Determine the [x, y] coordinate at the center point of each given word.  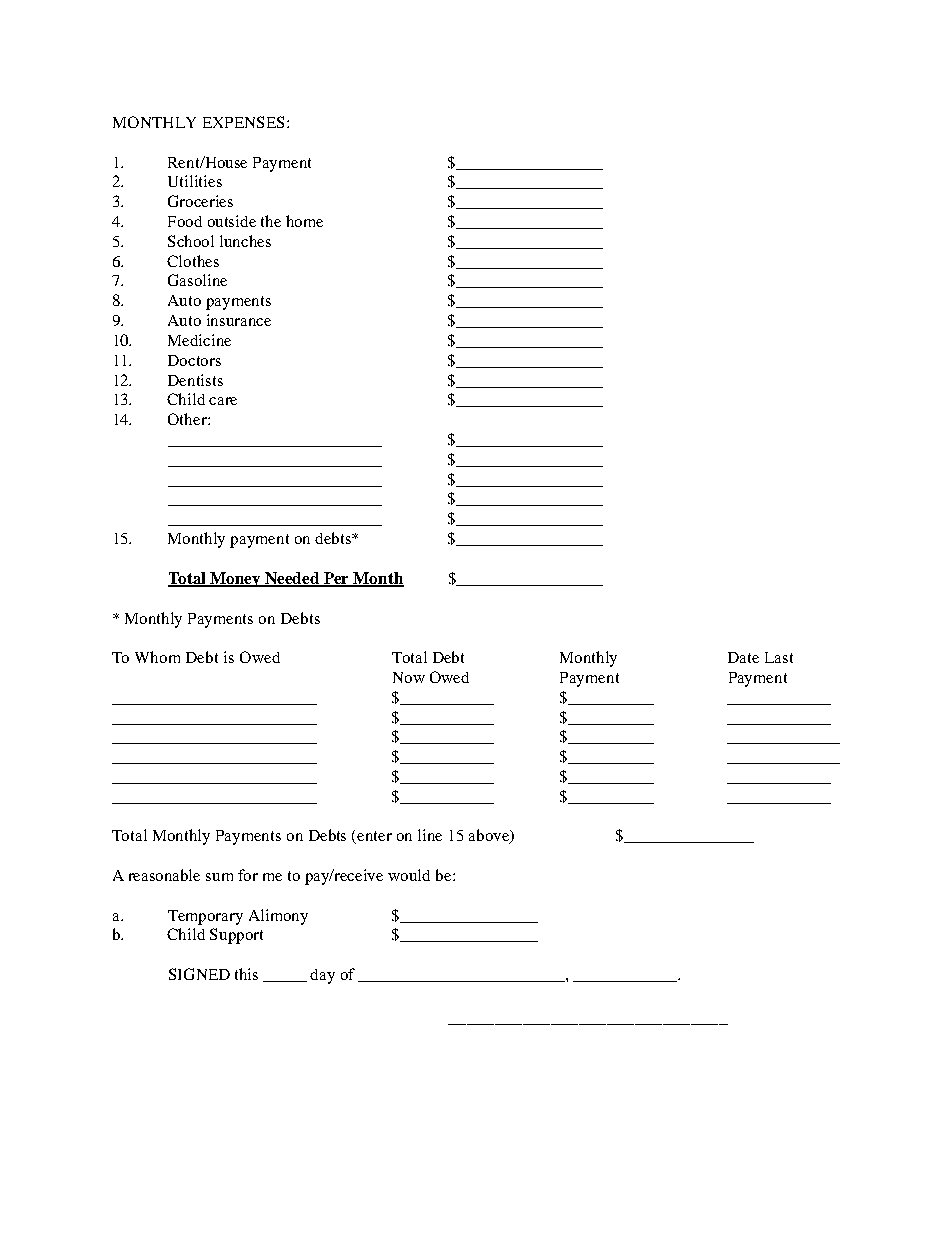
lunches [245, 241]
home [304, 221]
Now [409, 677]
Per [337, 579]
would [409, 875]
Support [236, 936]
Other [188, 419]
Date [743, 657]
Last [779, 657]
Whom [157, 657]
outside [232, 221]
